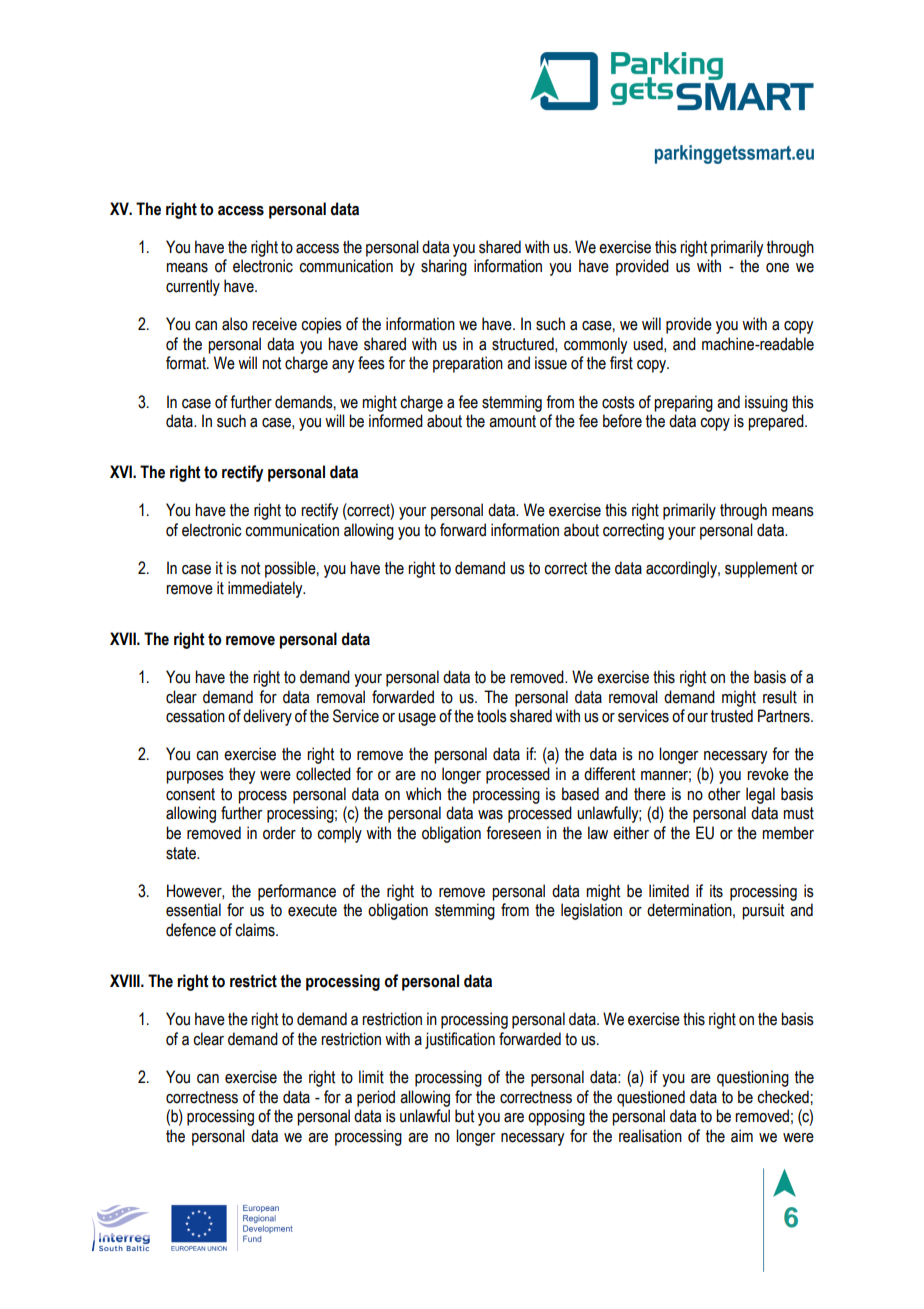  I want to click on but, so click(464, 1116).
